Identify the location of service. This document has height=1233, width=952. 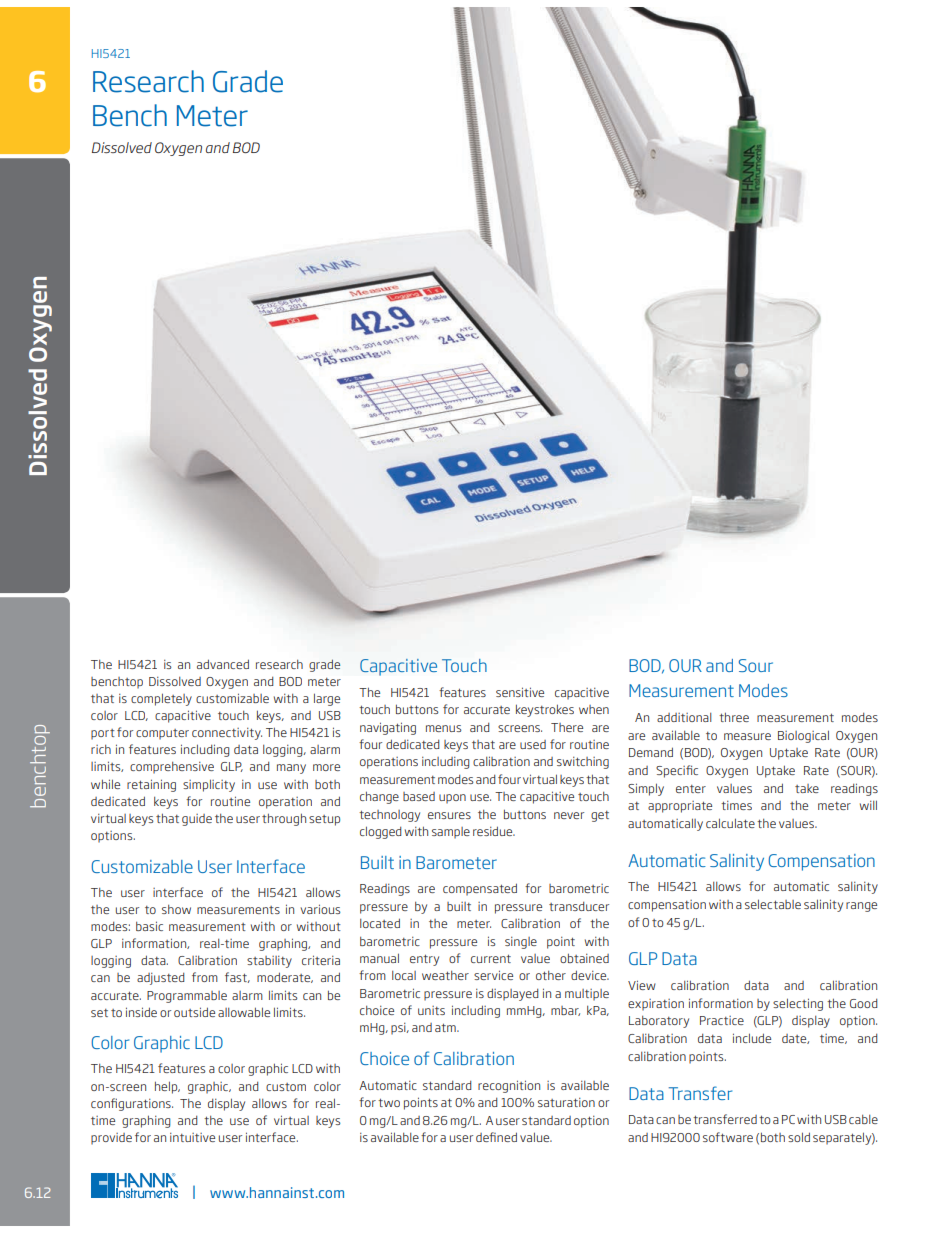
(493, 975).
